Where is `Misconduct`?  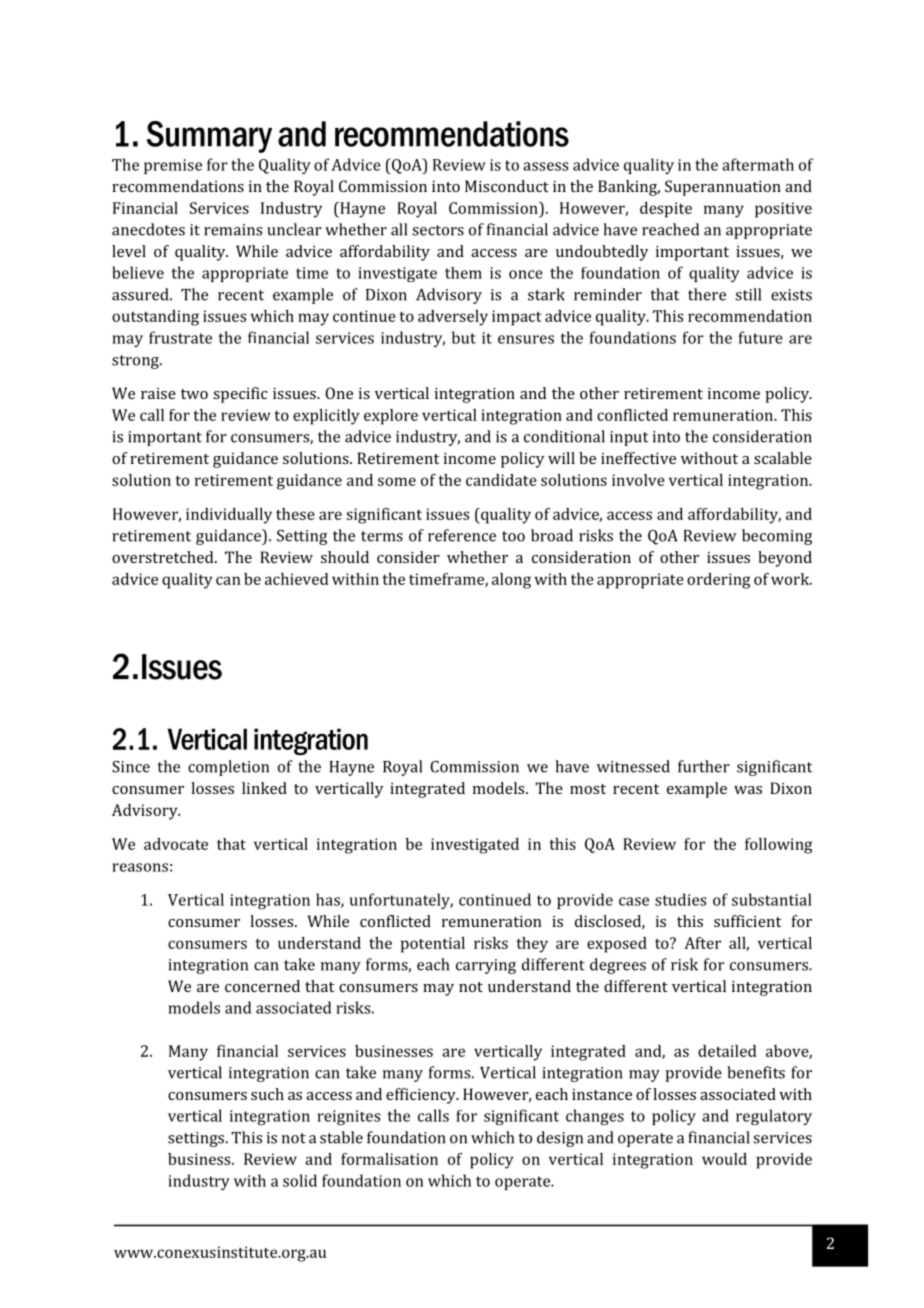
Misconduct is located at coordinates (507, 186).
